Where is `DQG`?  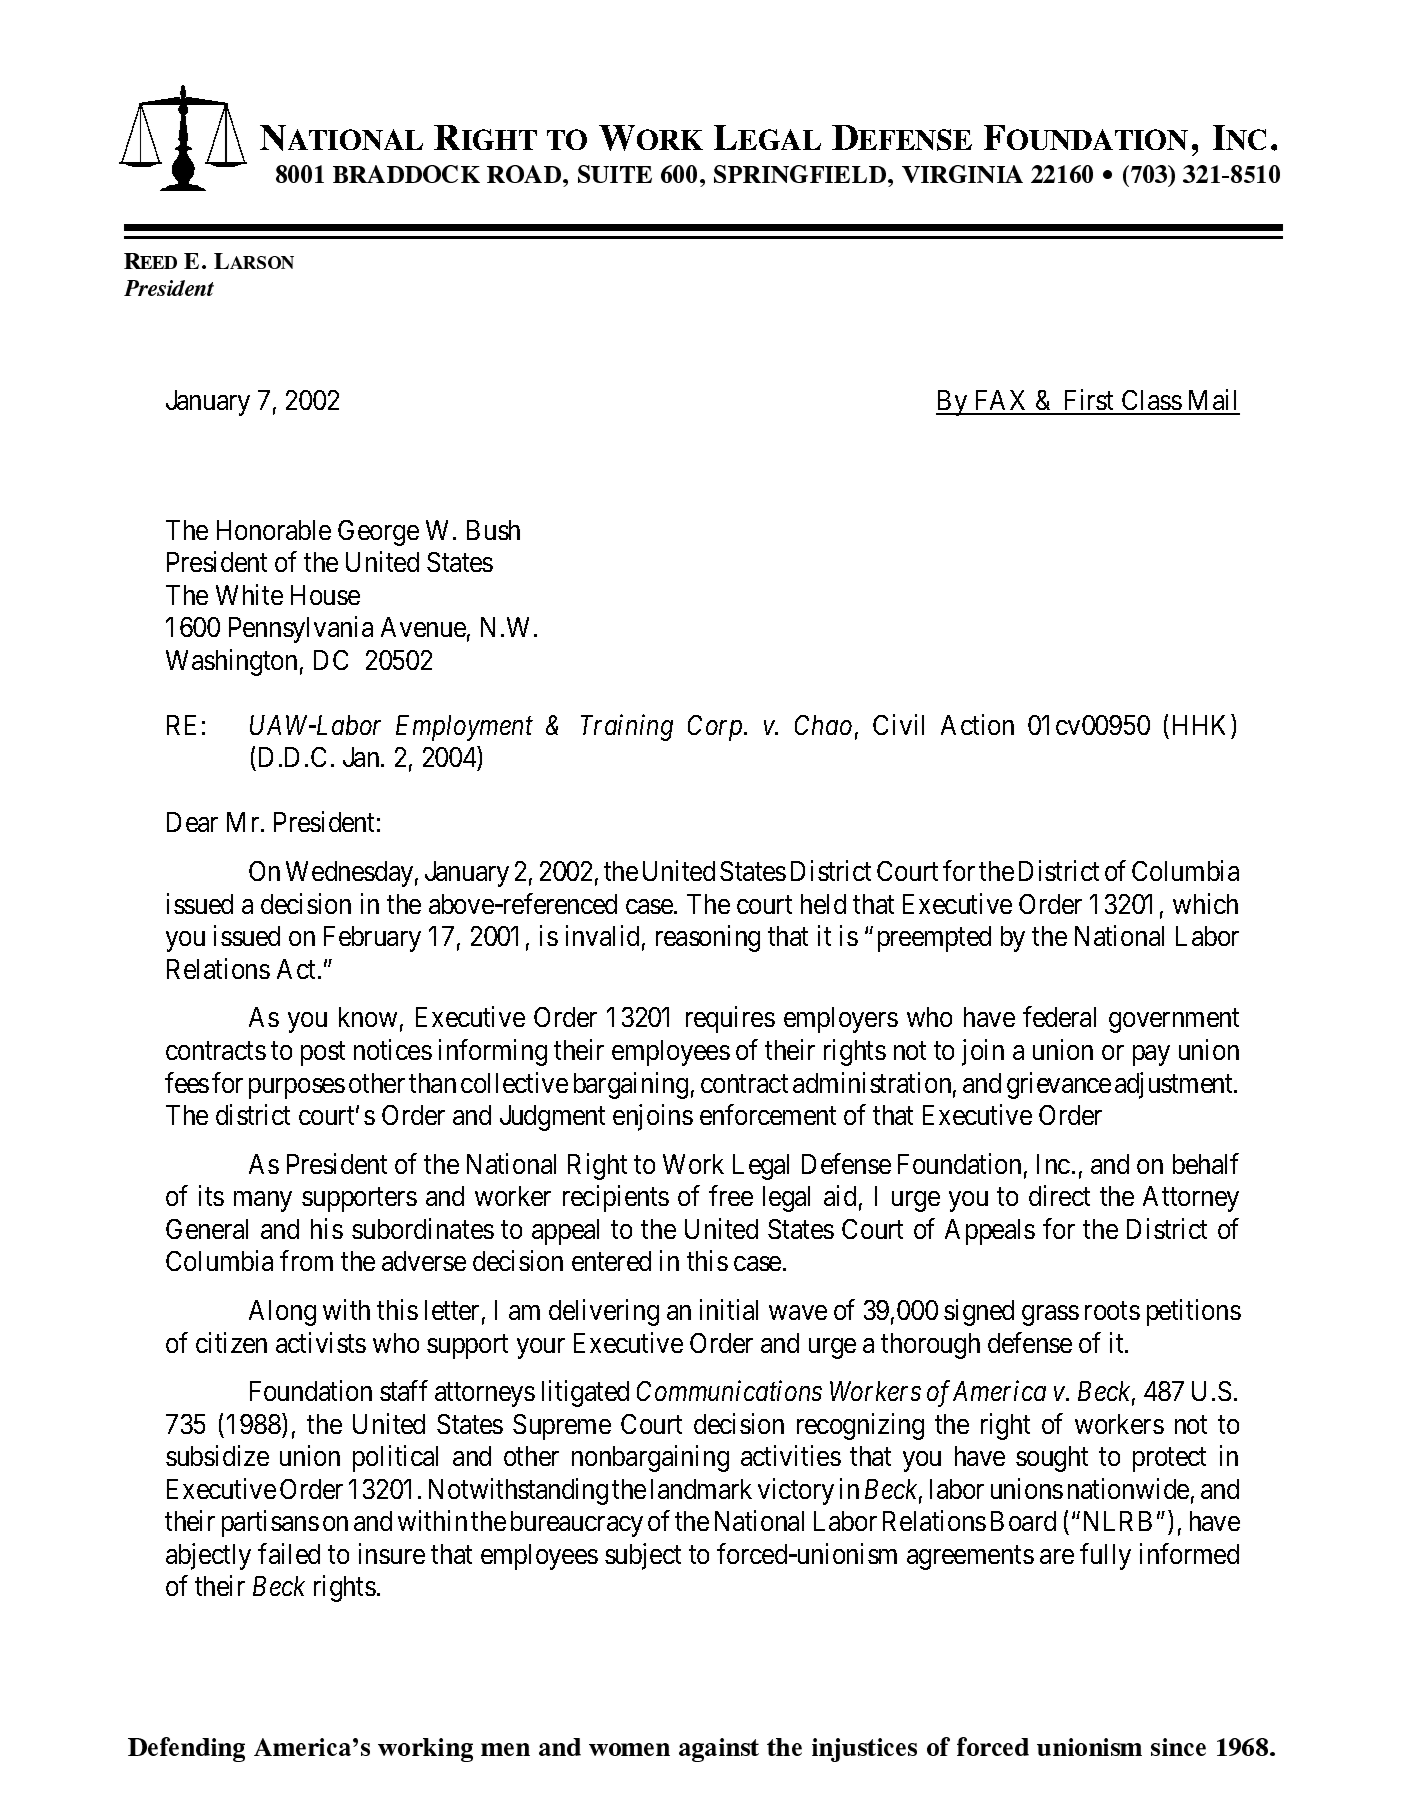 DQG is located at coordinates (560, 1747).
